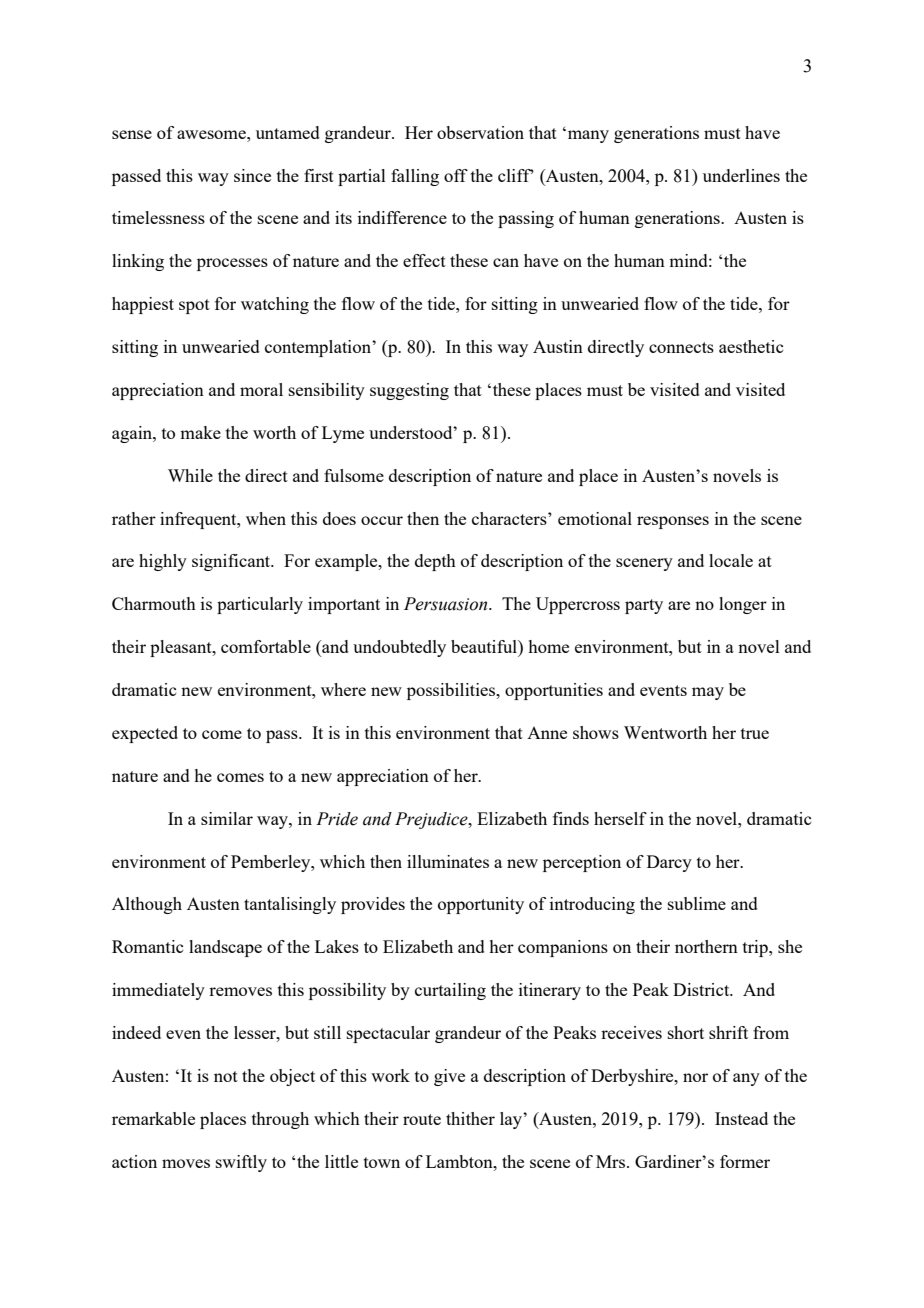 The image size is (924, 1308). Describe the element at coordinates (147, 905) in the image. I see `Although` at that location.
